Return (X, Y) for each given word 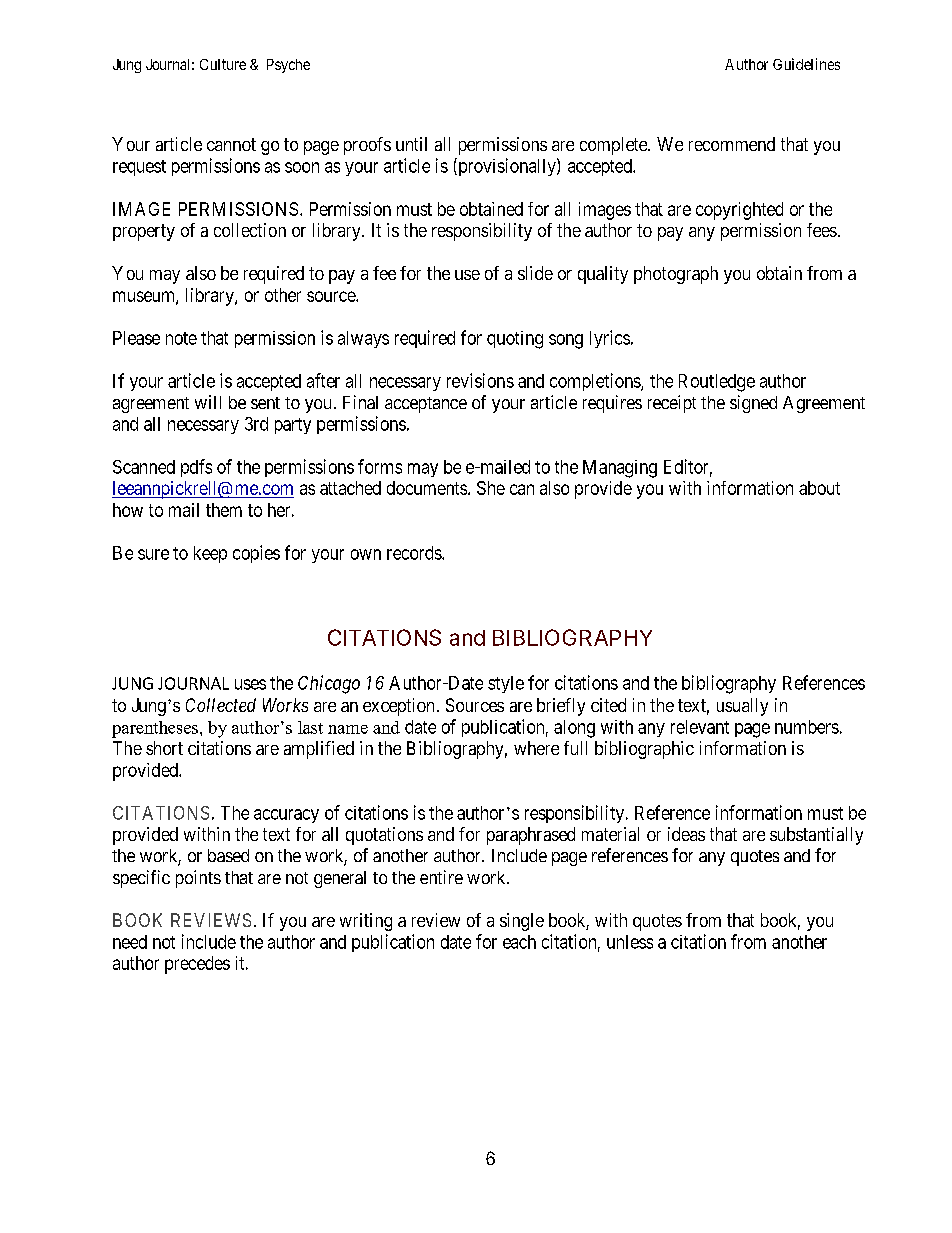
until (411, 144)
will (208, 402)
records (415, 553)
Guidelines (806, 64)
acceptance (426, 405)
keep (210, 554)
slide (535, 273)
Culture (223, 64)
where (536, 748)
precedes (197, 965)
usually (742, 707)
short (164, 748)
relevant (700, 727)
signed (753, 404)
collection (250, 230)
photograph (676, 275)
